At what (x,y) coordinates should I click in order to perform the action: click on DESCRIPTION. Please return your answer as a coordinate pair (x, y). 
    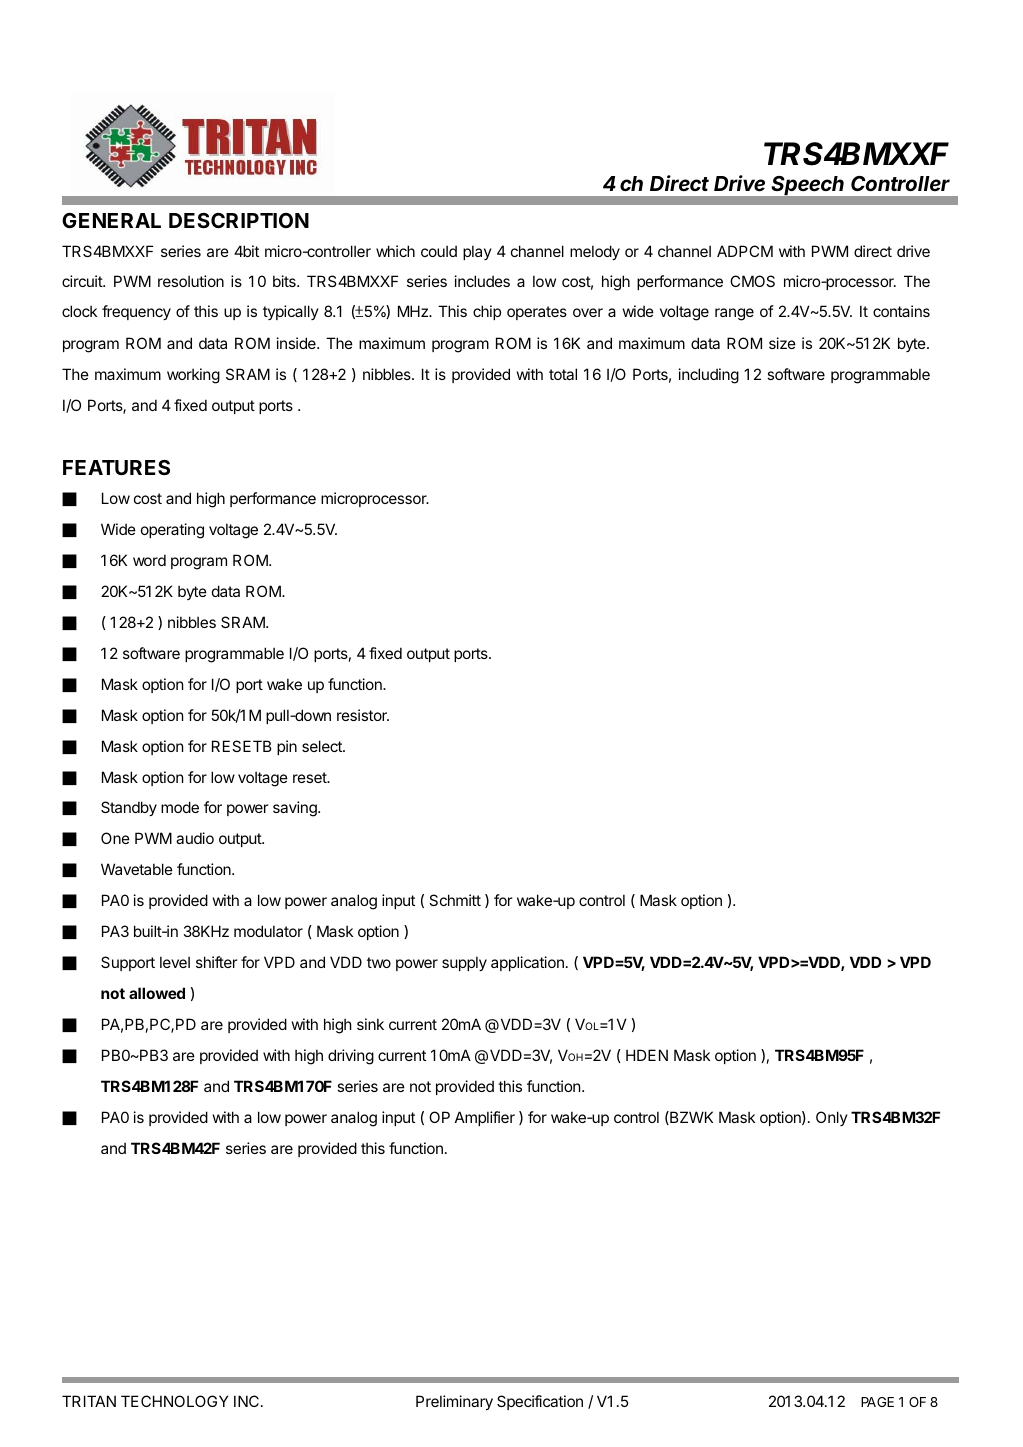
    Looking at the image, I should click on (239, 220).
